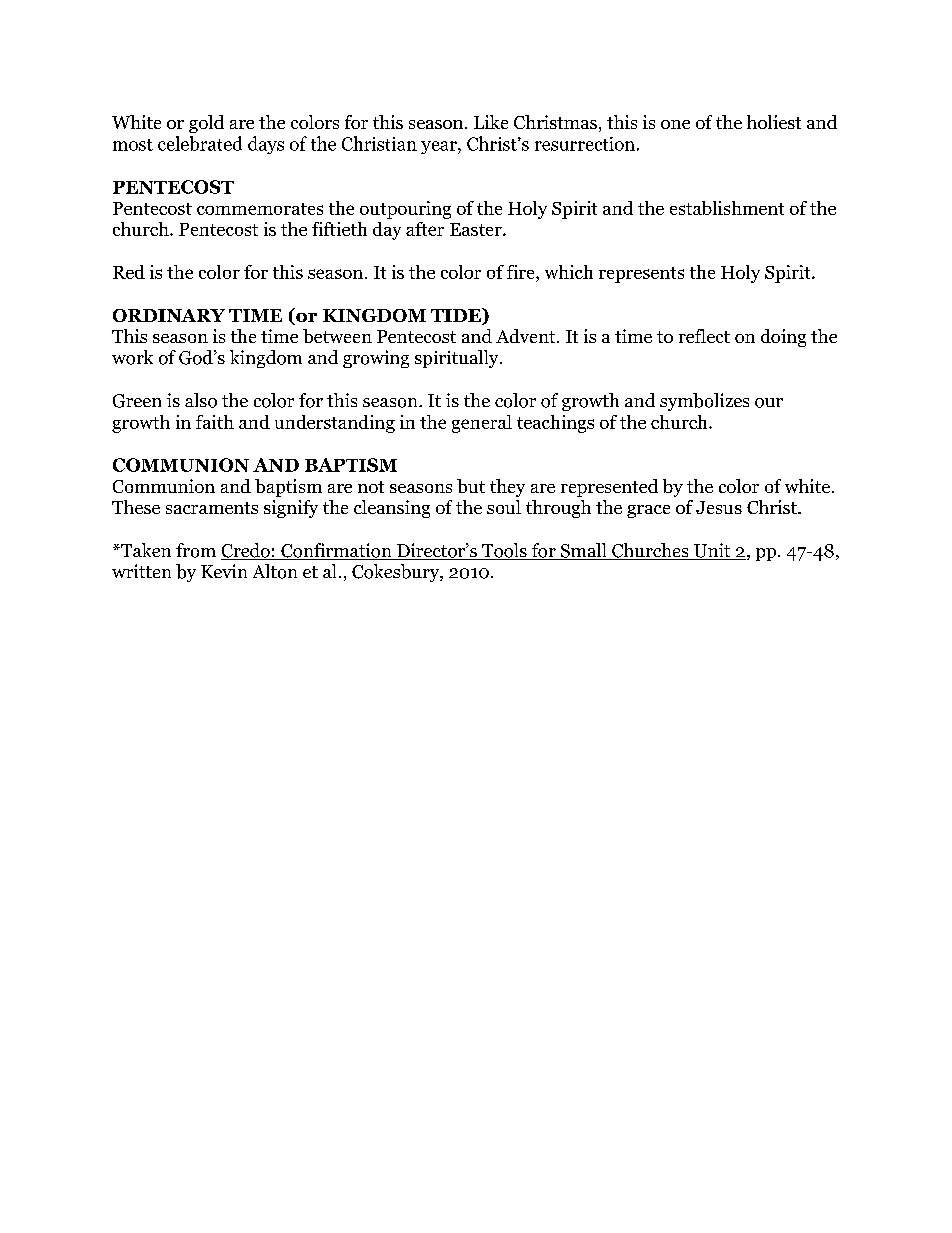  Describe the element at coordinates (712, 551) in the screenshot. I see `Unit` at that location.
